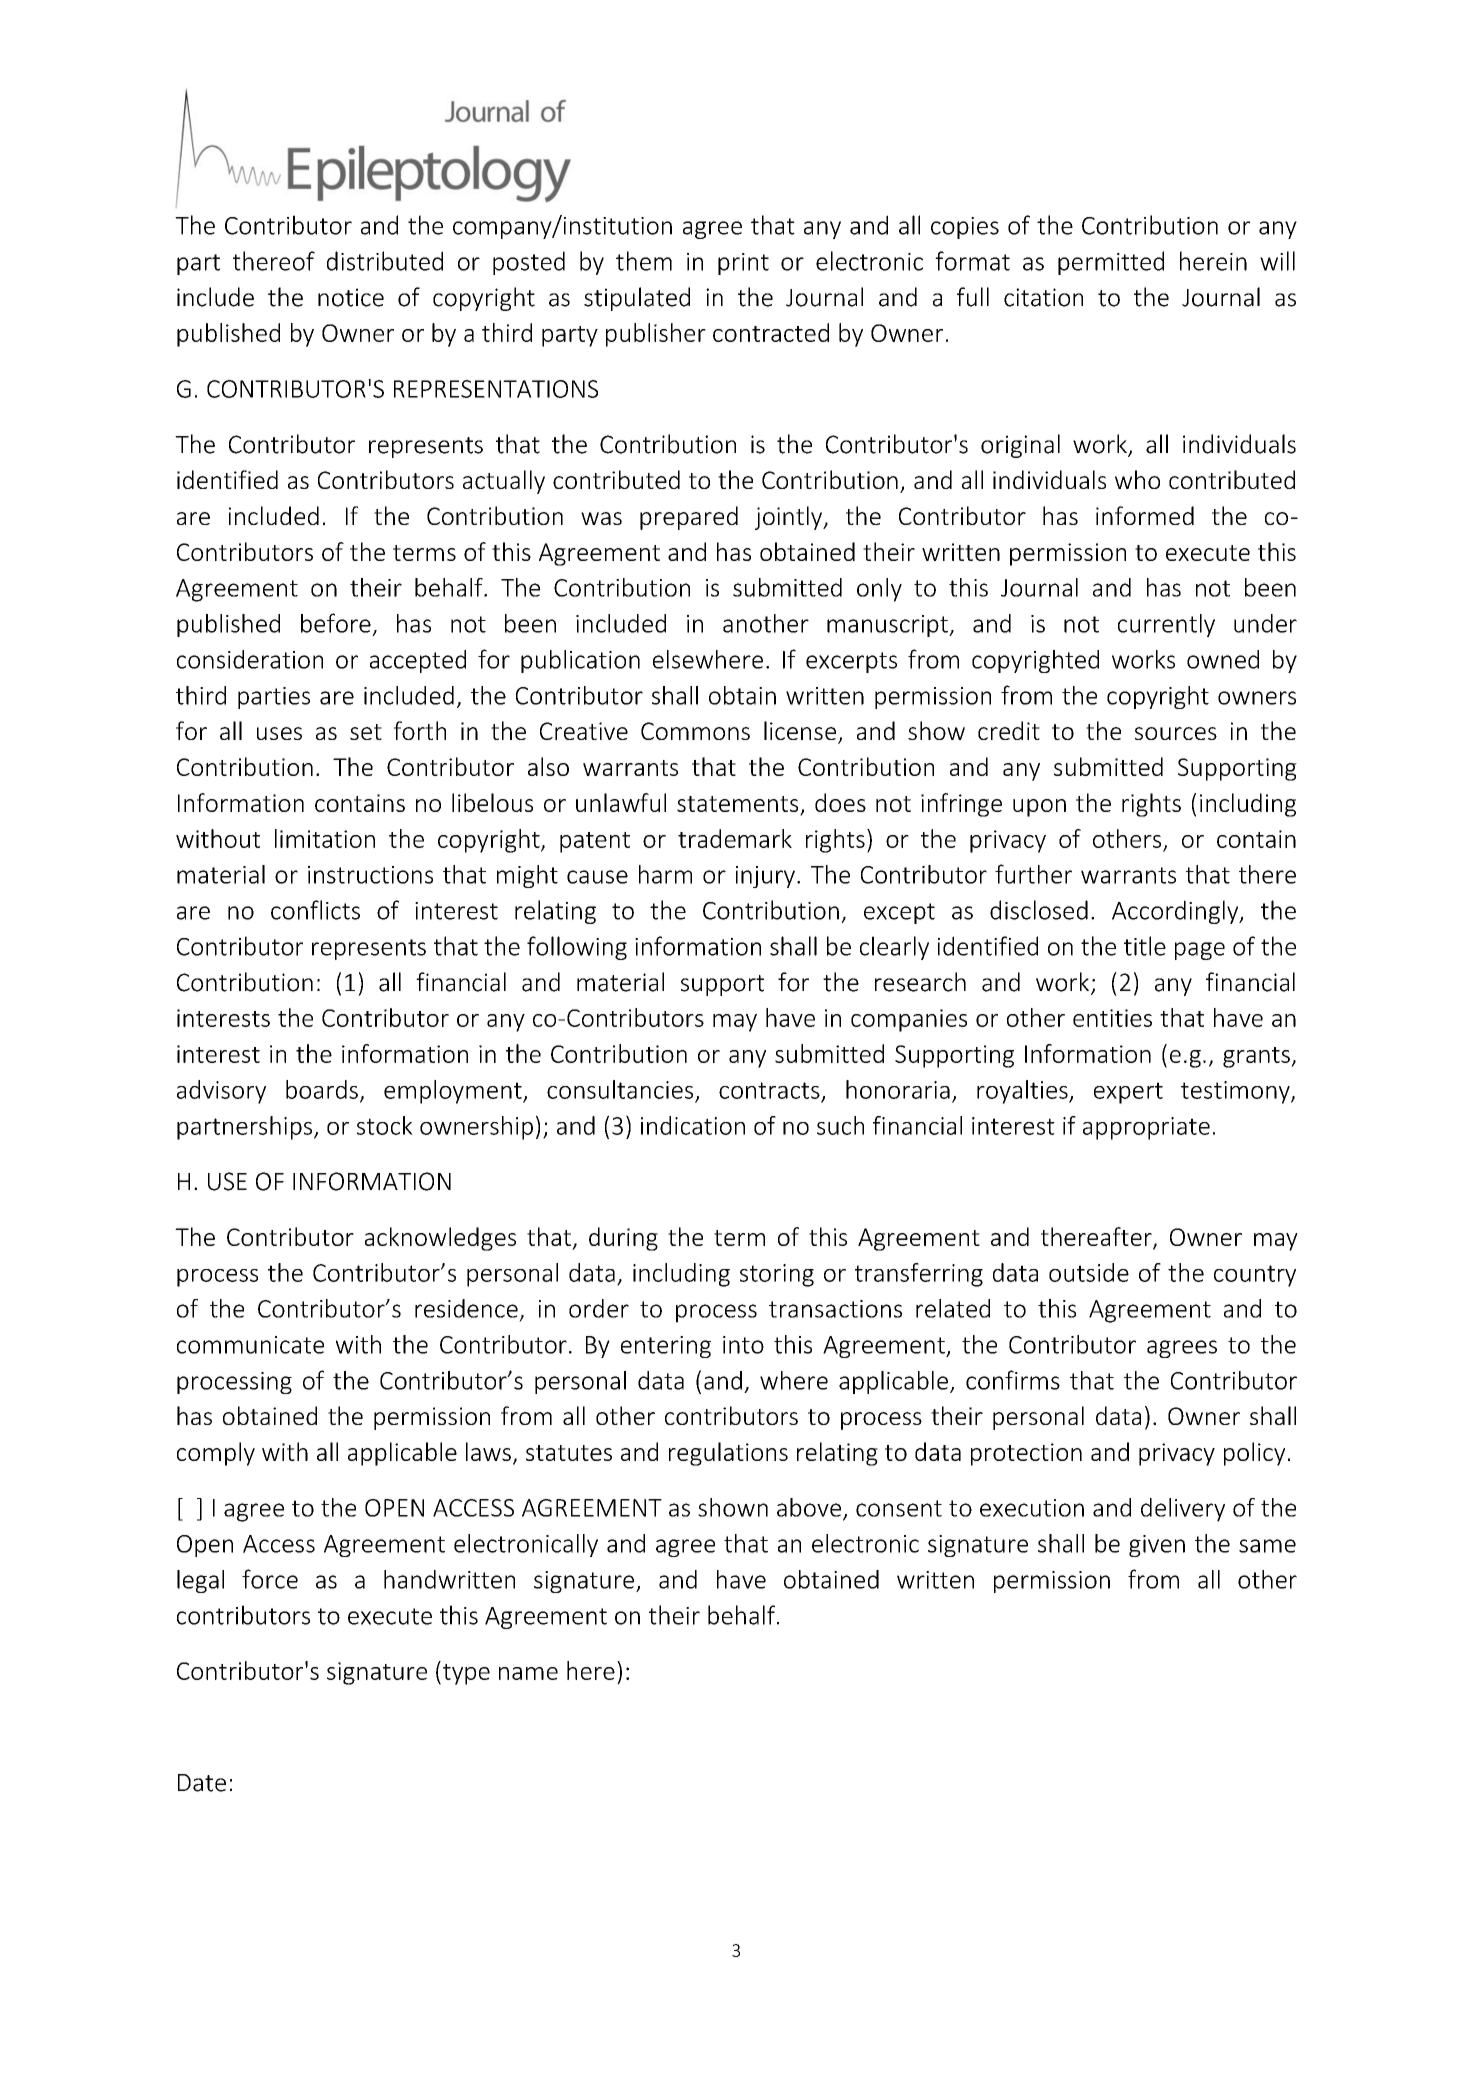 This screenshot has width=1473, height=2083. I want to click on name, so click(528, 1673).
